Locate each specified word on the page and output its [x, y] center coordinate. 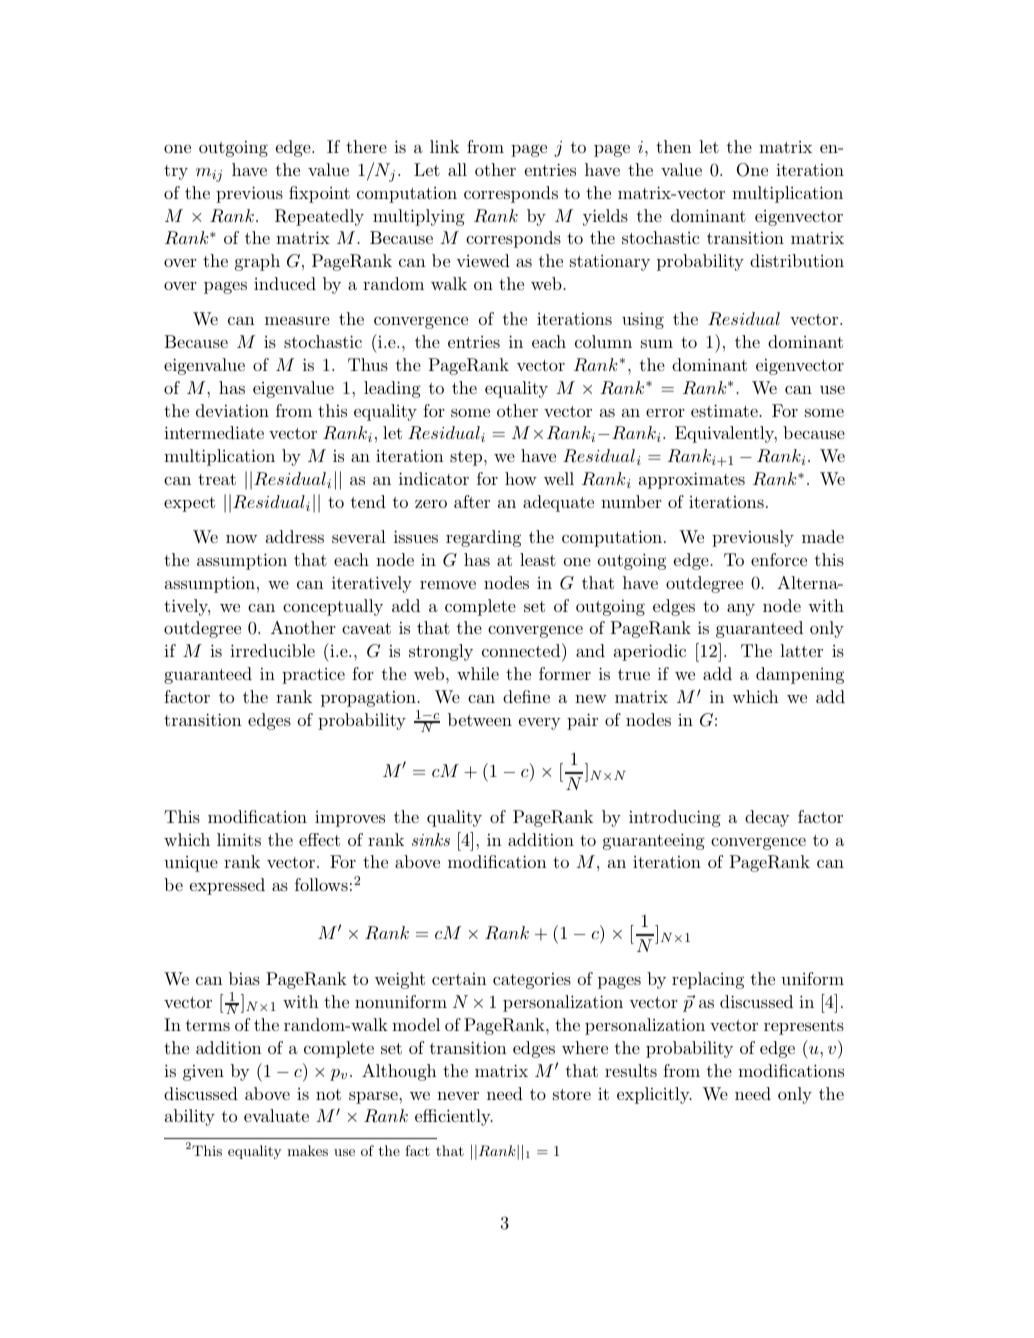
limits [239, 839]
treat [217, 479]
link [444, 146]
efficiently [454, 1117]
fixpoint [319, 194]
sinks [431, 839]
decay [767, 818]
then [674, 146]
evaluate [276, 1115]
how [521, 478]
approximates [692, 480]
